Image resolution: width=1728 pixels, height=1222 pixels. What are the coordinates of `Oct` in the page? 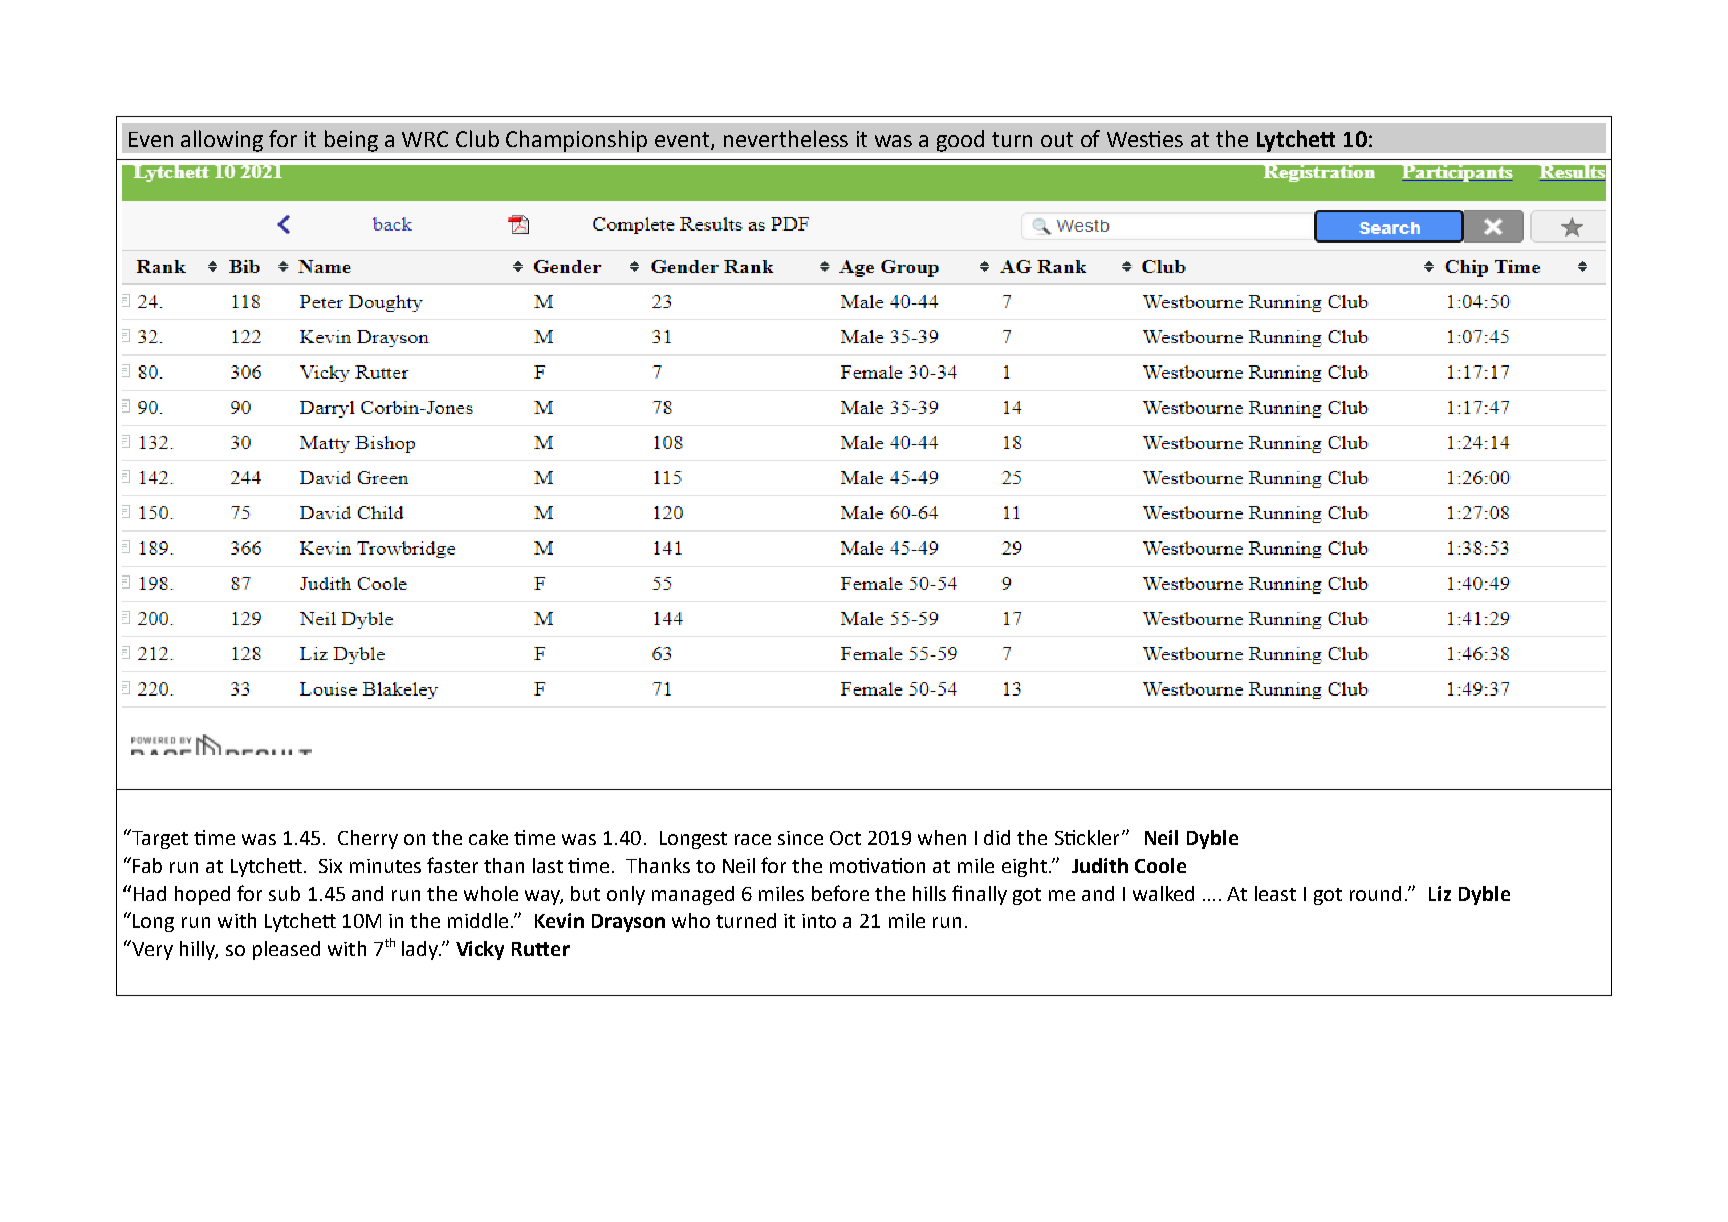 It's located at (845, 838).
